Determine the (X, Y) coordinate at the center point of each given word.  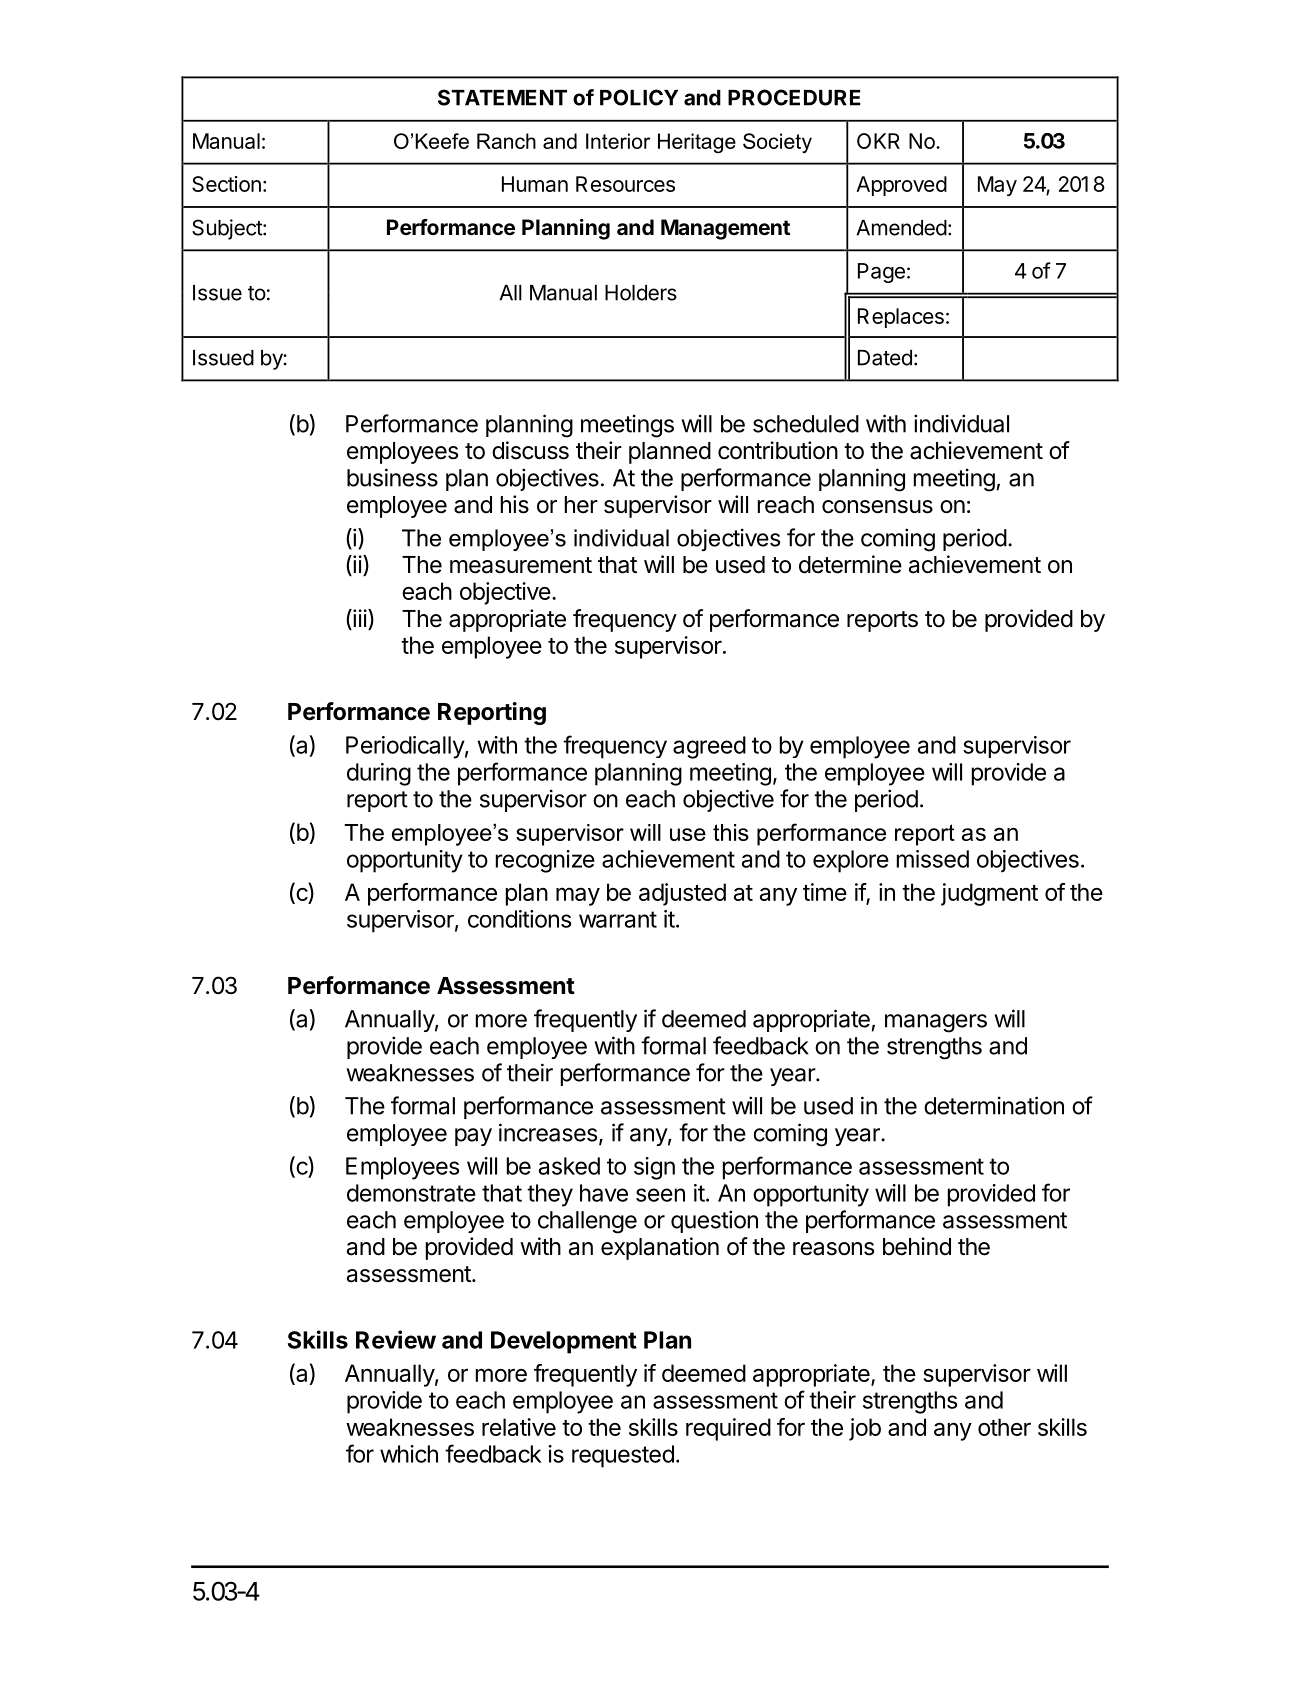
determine (850, 564)
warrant (618, 919)
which (409, 1454)
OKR (878, 141)
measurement (521, 565)
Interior (618, 141)
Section (226, 184)
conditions (519, 919)
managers (936, 1023)
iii (359, 618)
